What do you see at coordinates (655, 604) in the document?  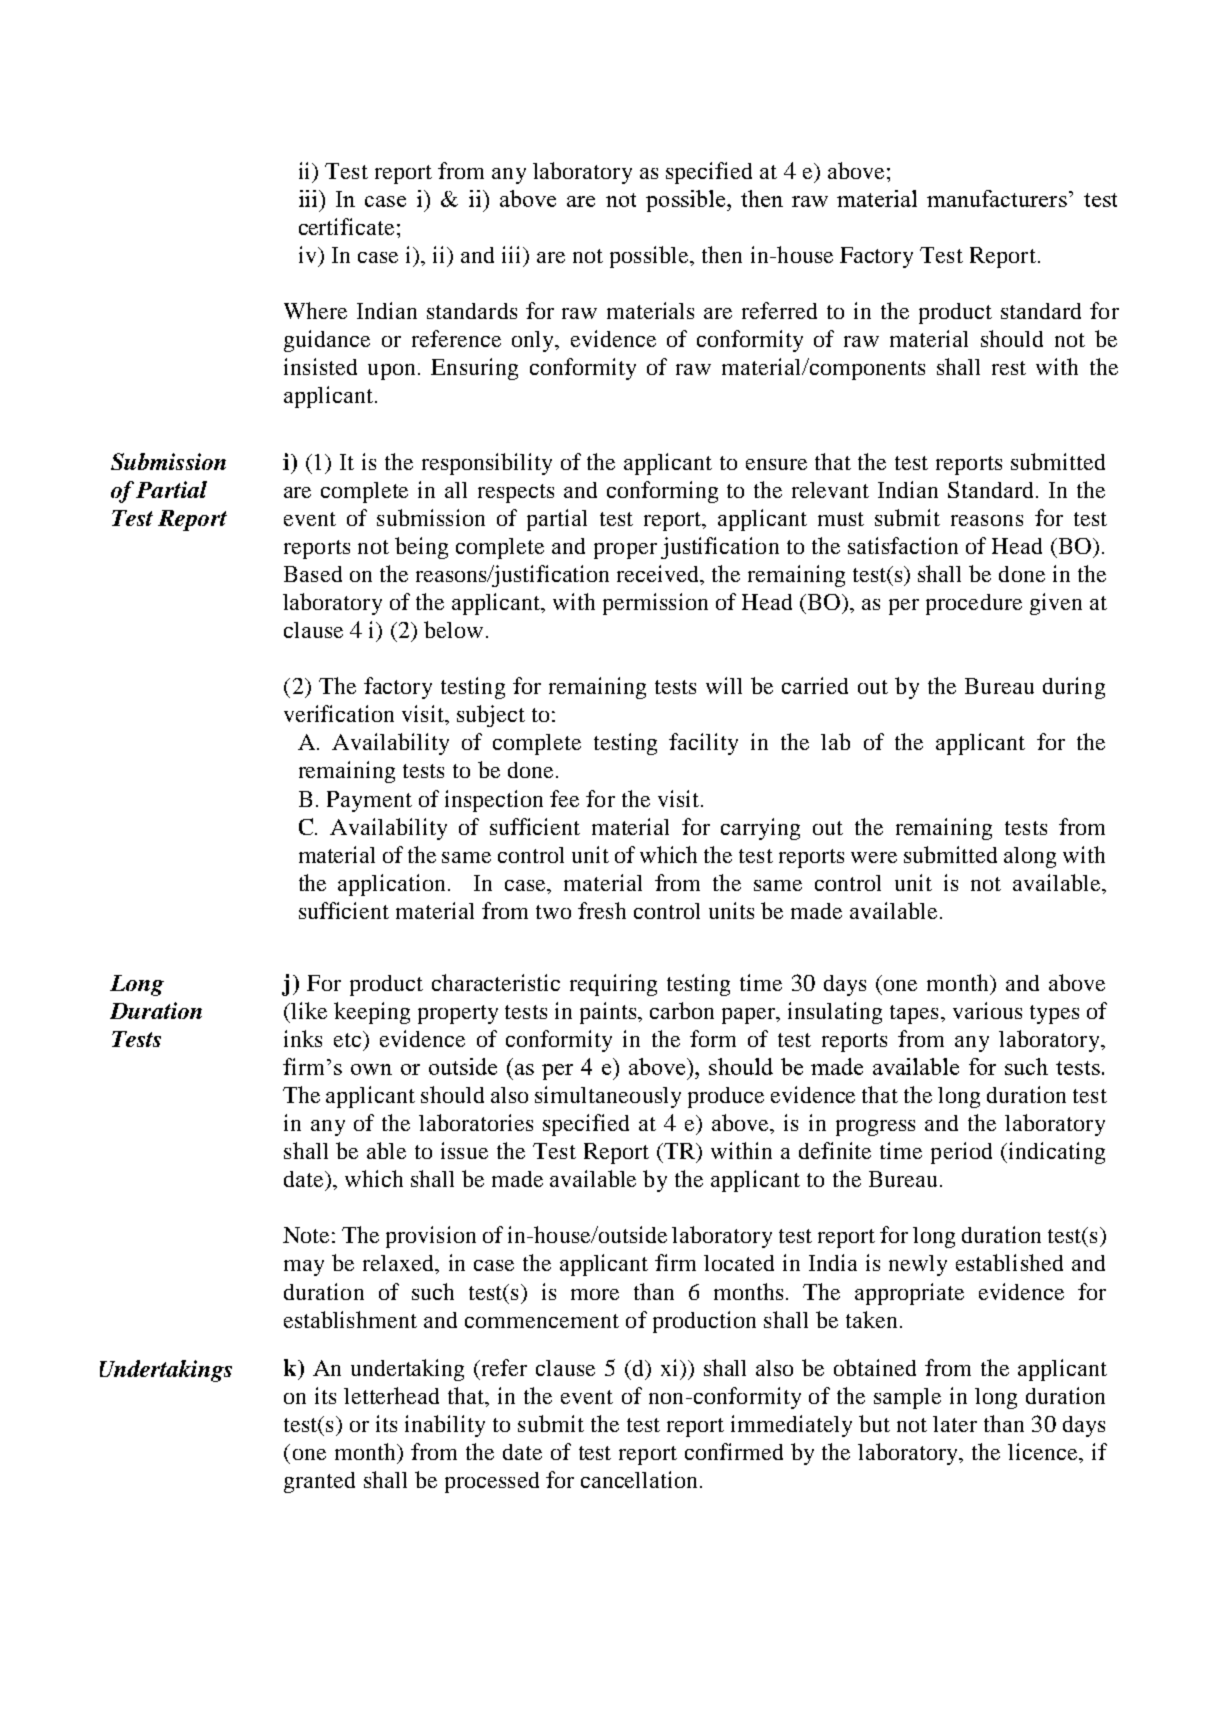 I see `permission` at bounding box center [655, 604].
